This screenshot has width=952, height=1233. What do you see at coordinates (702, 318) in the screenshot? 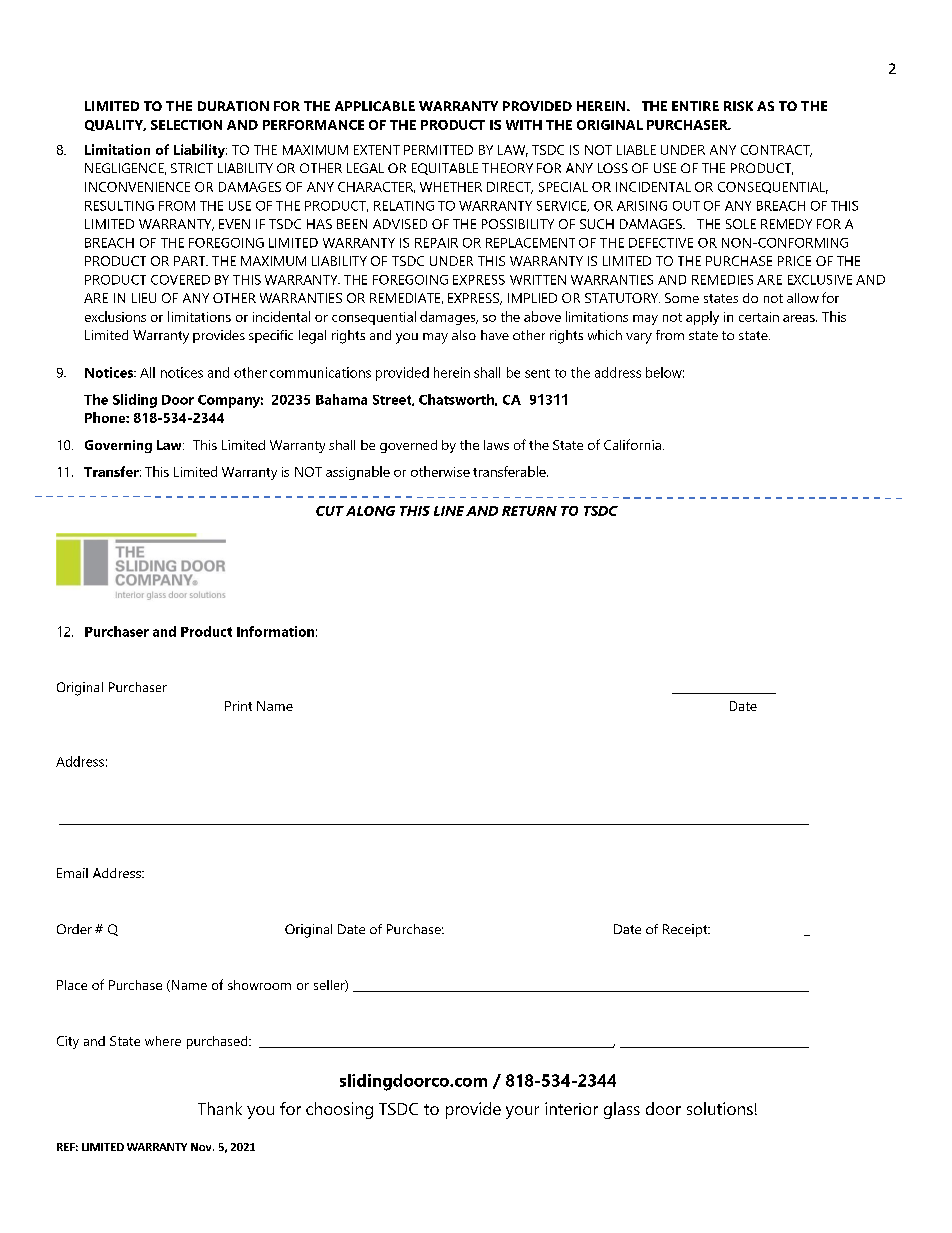
I see `apply` at bounding box center [702, 318].
